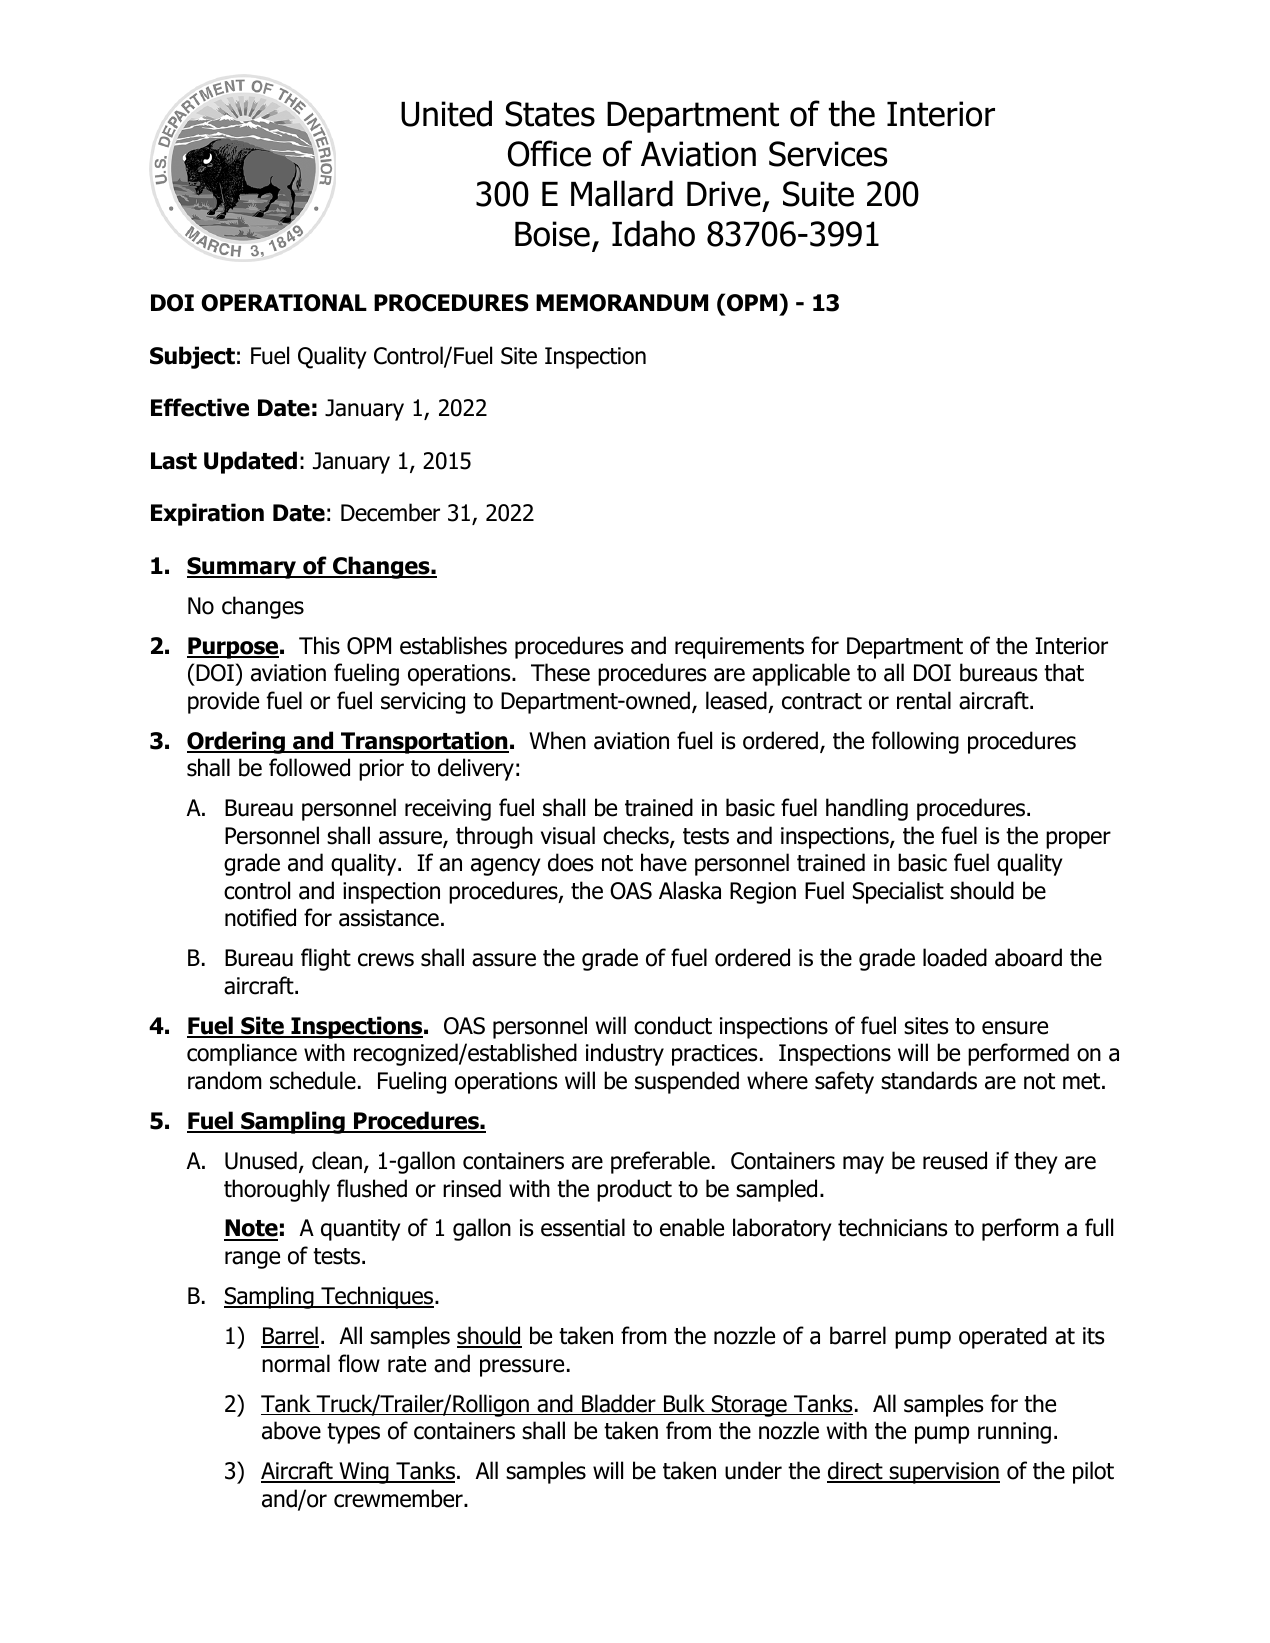  What do you see at coordinates (446, 113) in the screenshot?
I see `United` at bounding box center [446, 113].
